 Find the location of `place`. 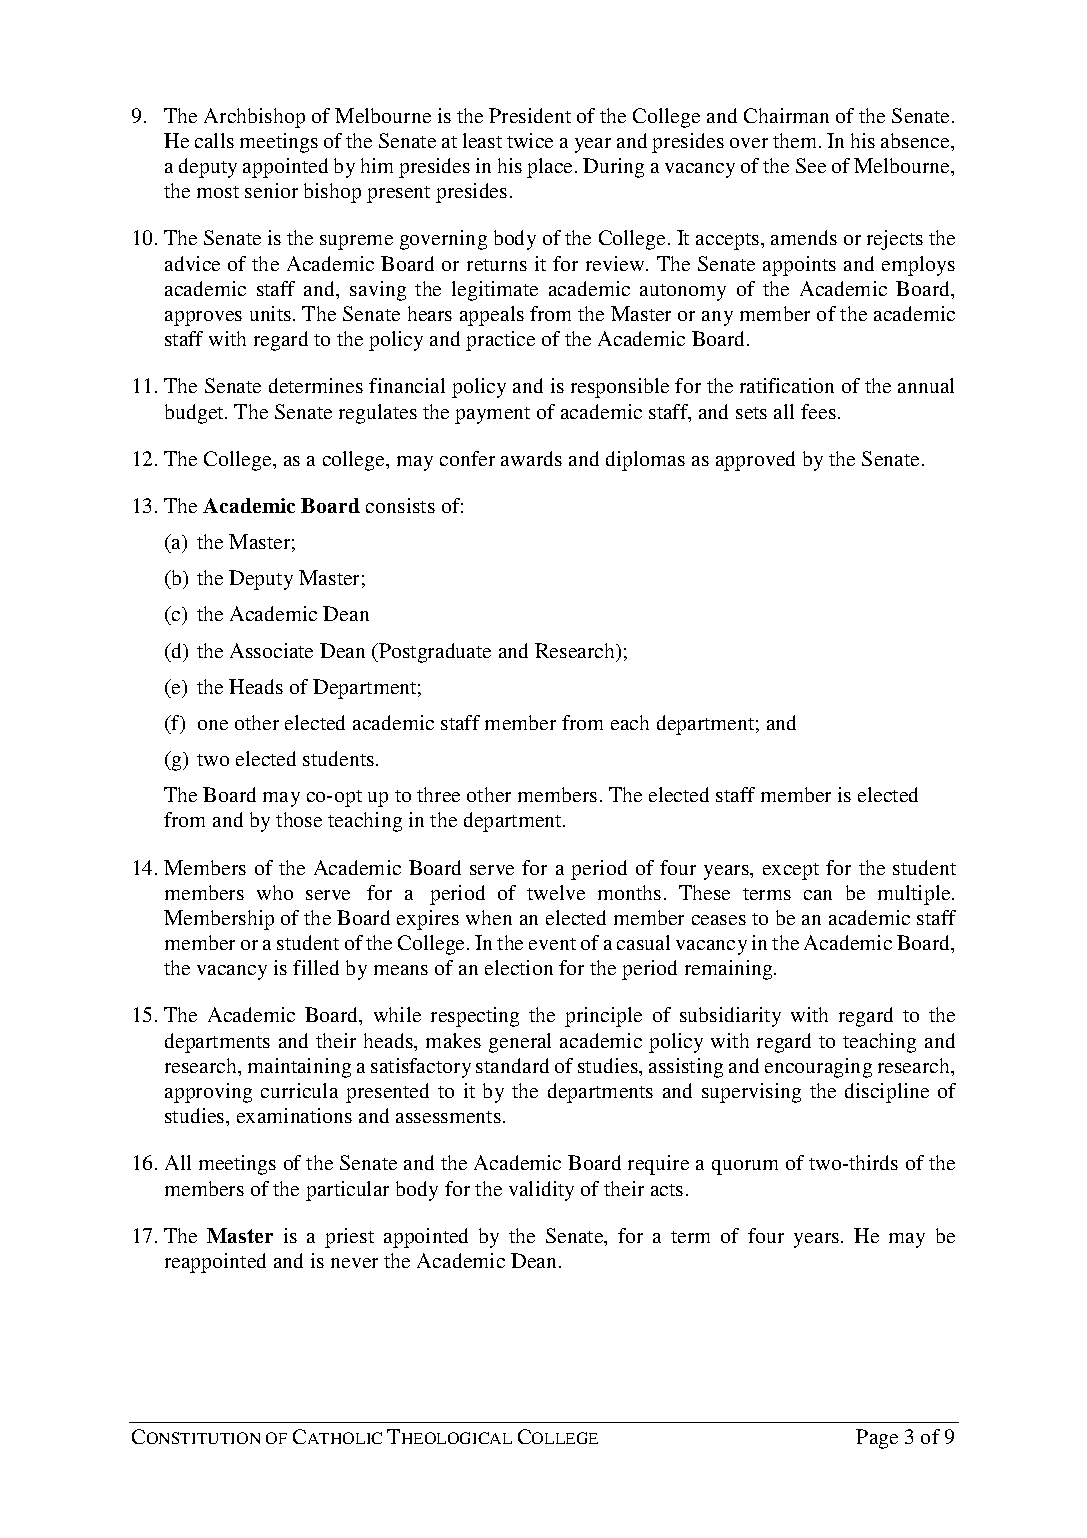

place is located at coordinates (551, 168).
